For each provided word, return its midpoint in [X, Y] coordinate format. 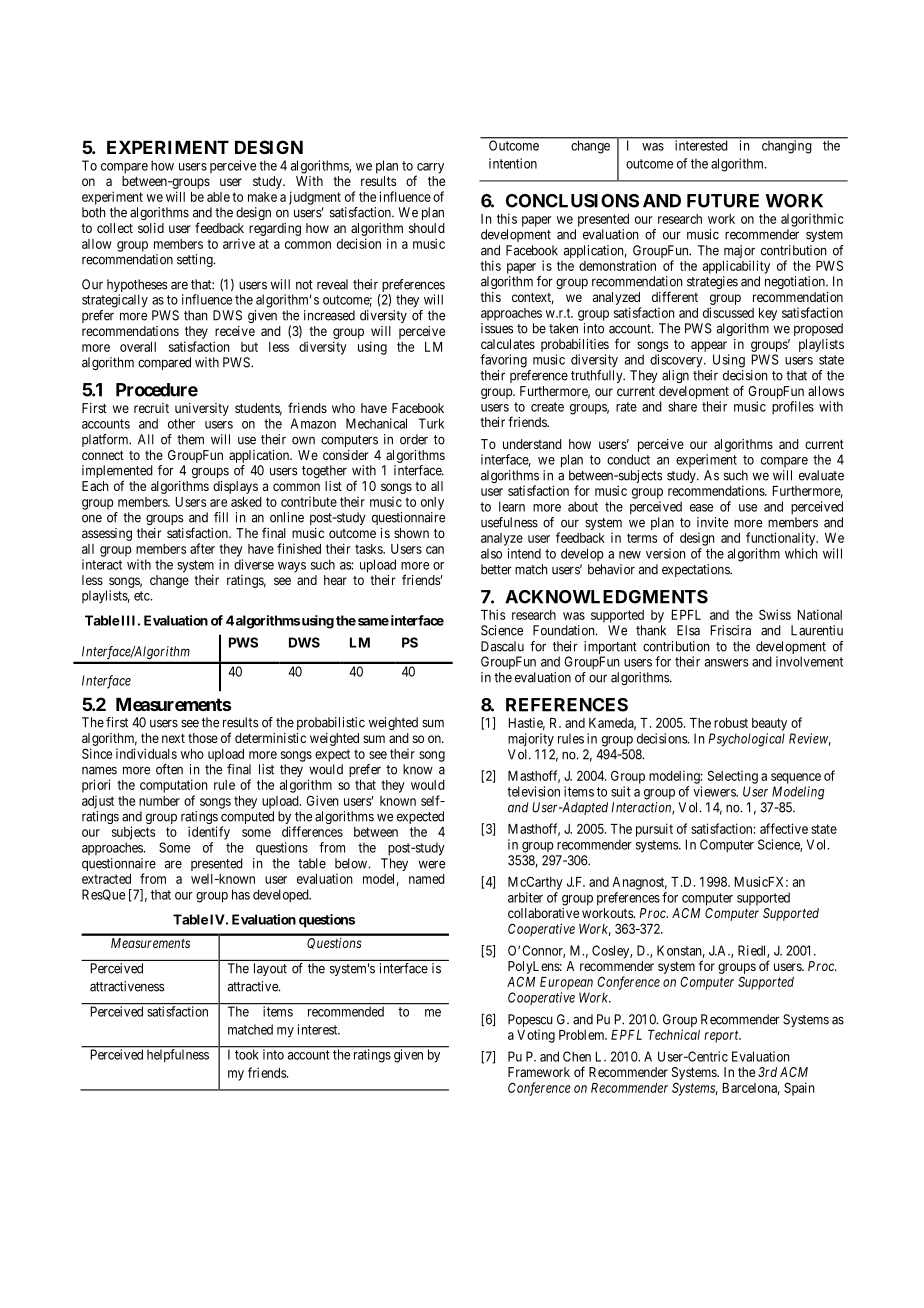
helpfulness [178, 1055]
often [169, 769]
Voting [536, 1036]
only [432, 503]
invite [712, 522]
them [190, 439]
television [533, 791]
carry [430, 169]
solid [151, 228]
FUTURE [723, 201]
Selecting [733, 777]
